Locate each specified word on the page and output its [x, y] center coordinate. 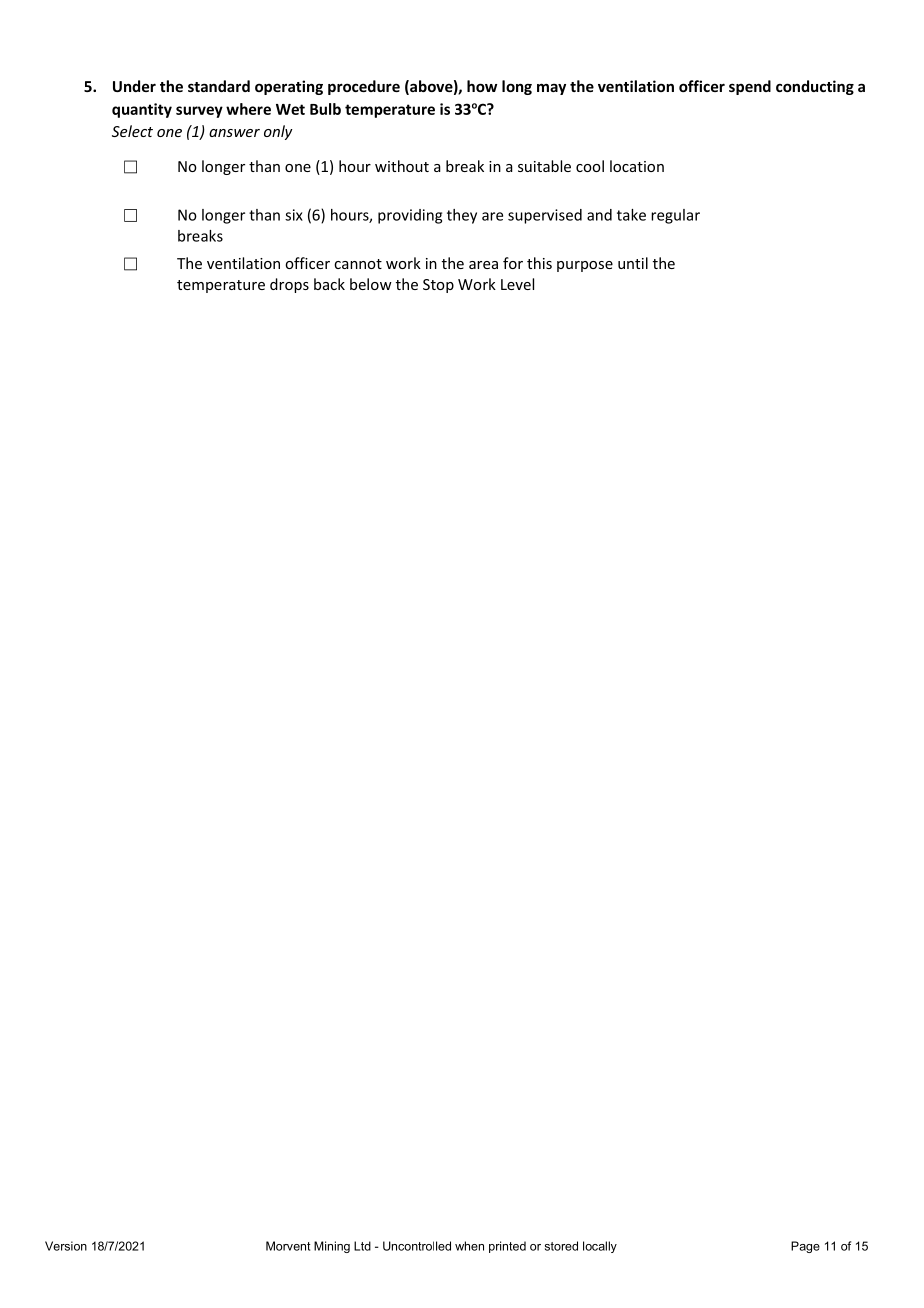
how [482, 86]
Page [805, 1247]
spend [750, 87]
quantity [142, 110]
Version [66, 1246]
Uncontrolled [417, 1246]
